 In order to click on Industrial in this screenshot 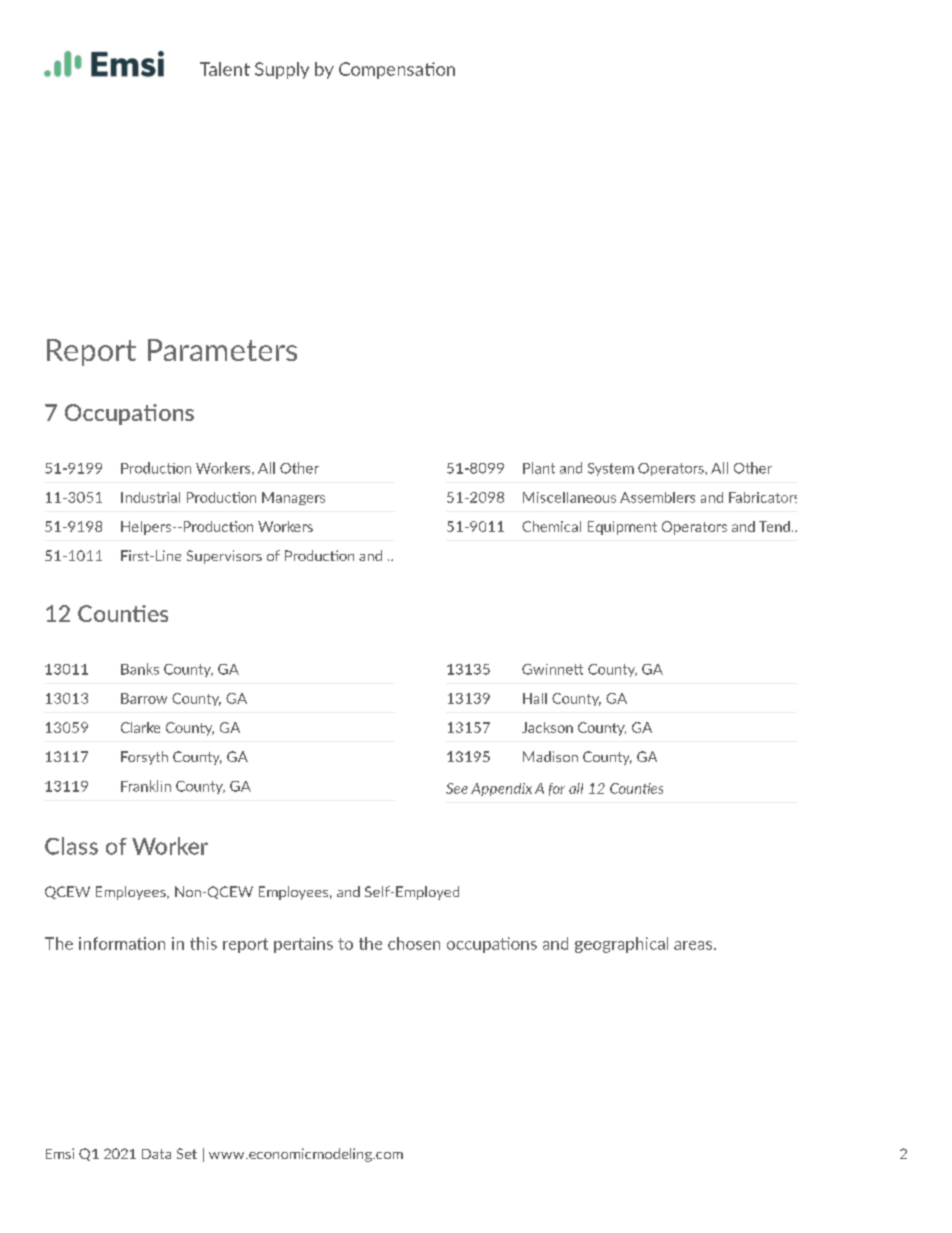, I will do `click(150, 497)`.
